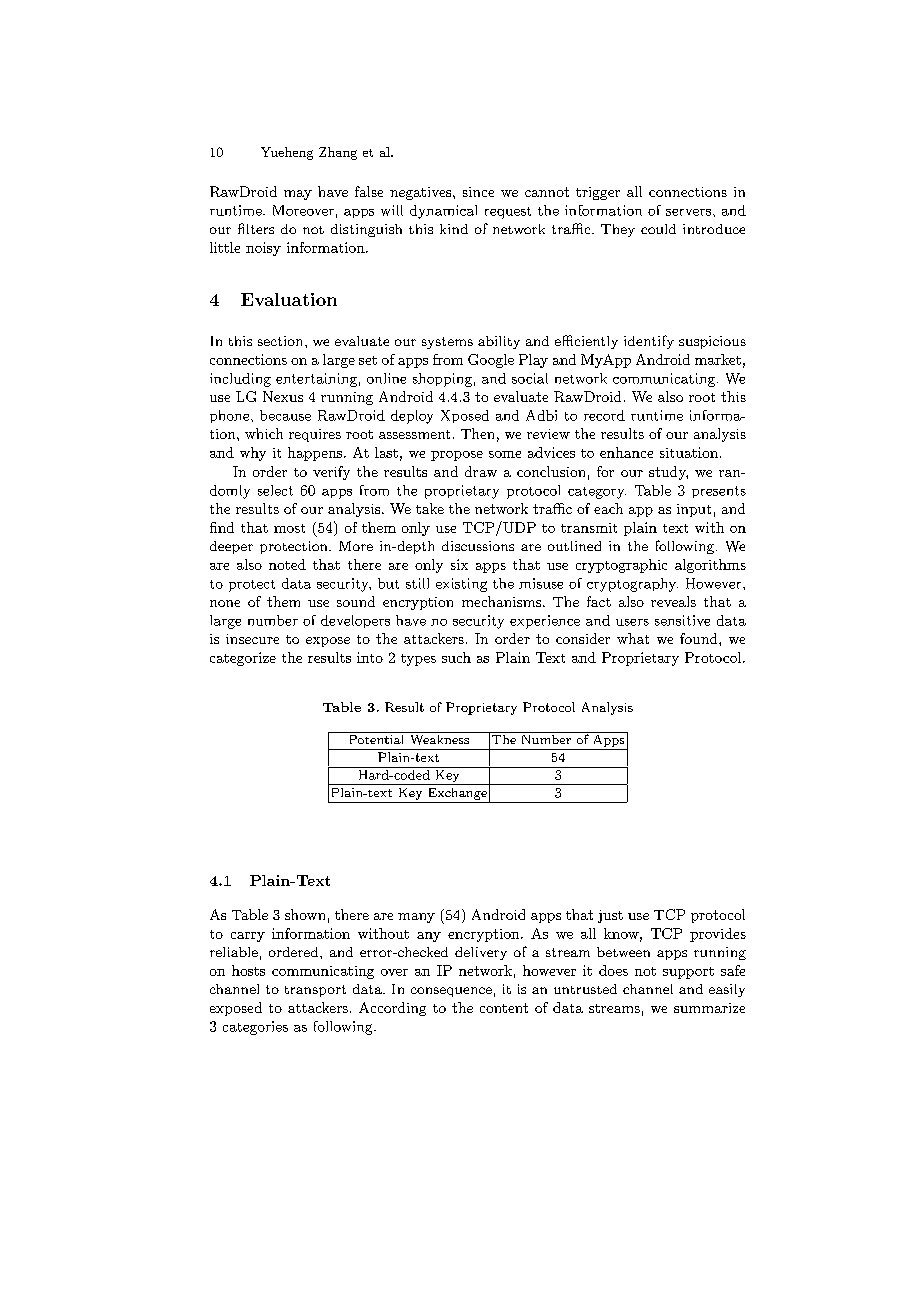  I want to click on many, so click(416, 918).
